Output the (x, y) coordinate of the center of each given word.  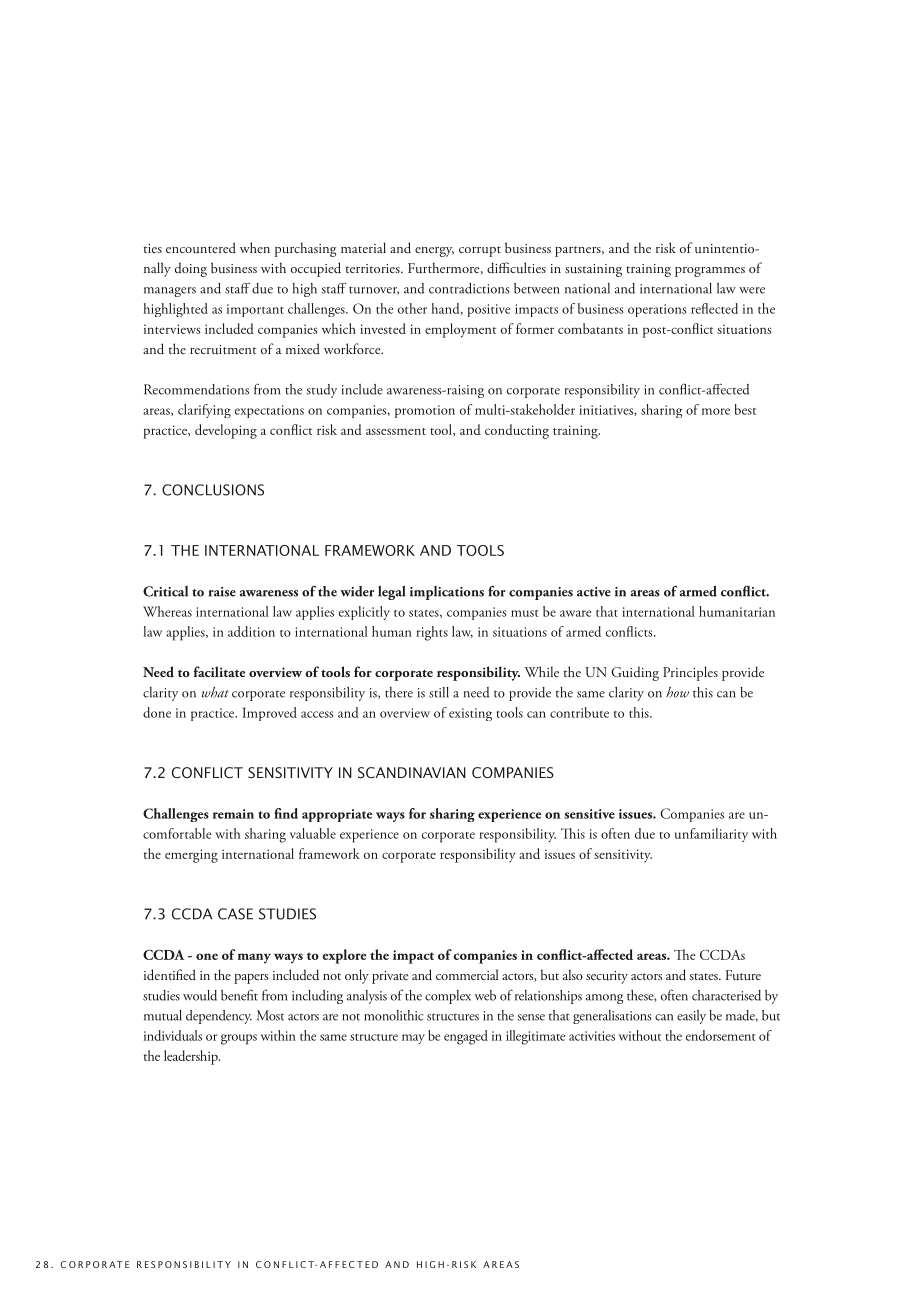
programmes (710, 272)
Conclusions (213, 490)
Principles (690, 673)
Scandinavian (412, 773)
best (745, 409)
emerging (191, 856)
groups (239, 1039)
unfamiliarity (711, 835)
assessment (396, 431)
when (255, 247)
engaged (466, 1037)
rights (432, 633)
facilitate (219, 671)
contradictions (469, 288)
